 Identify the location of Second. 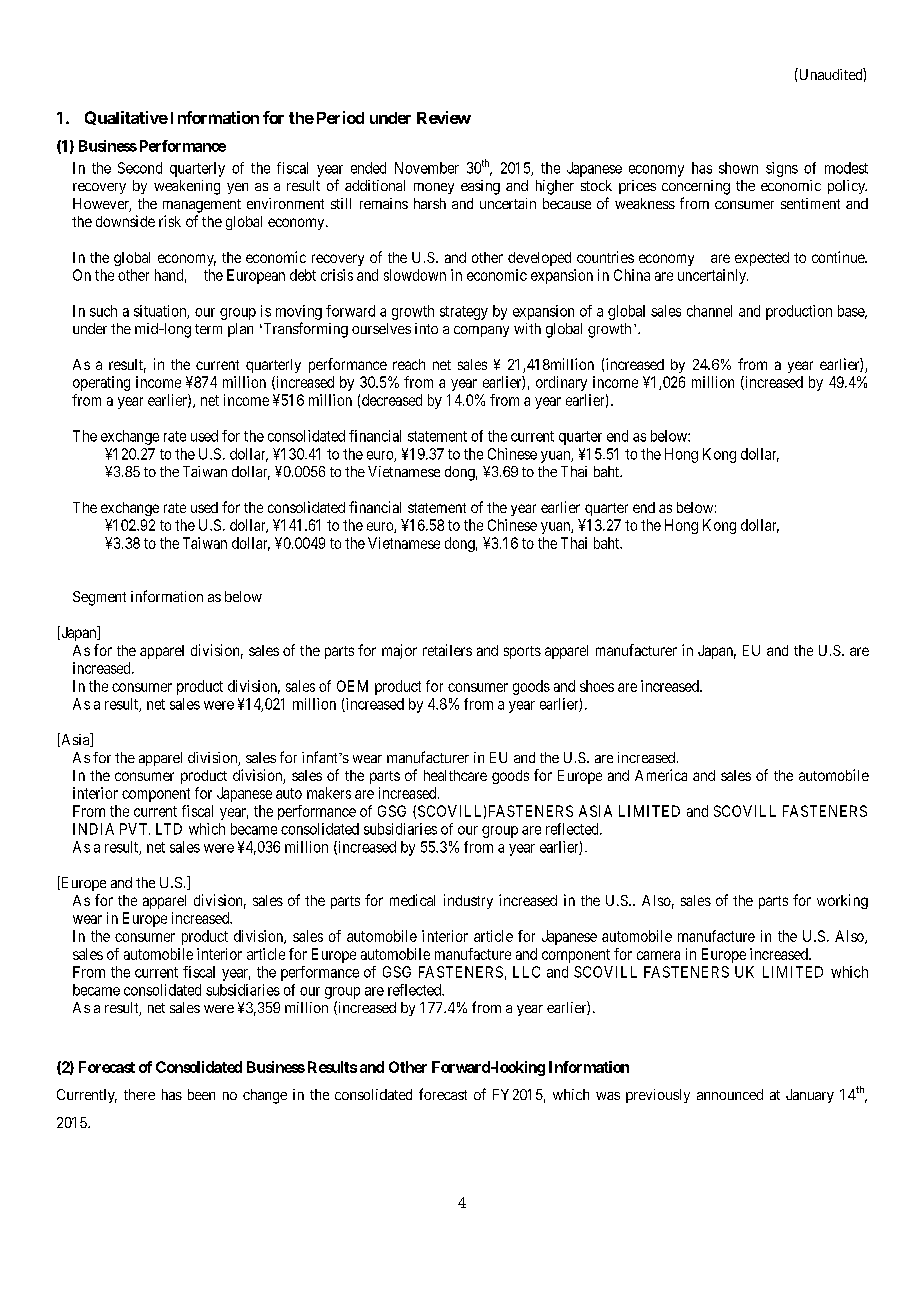
(140, 168).
